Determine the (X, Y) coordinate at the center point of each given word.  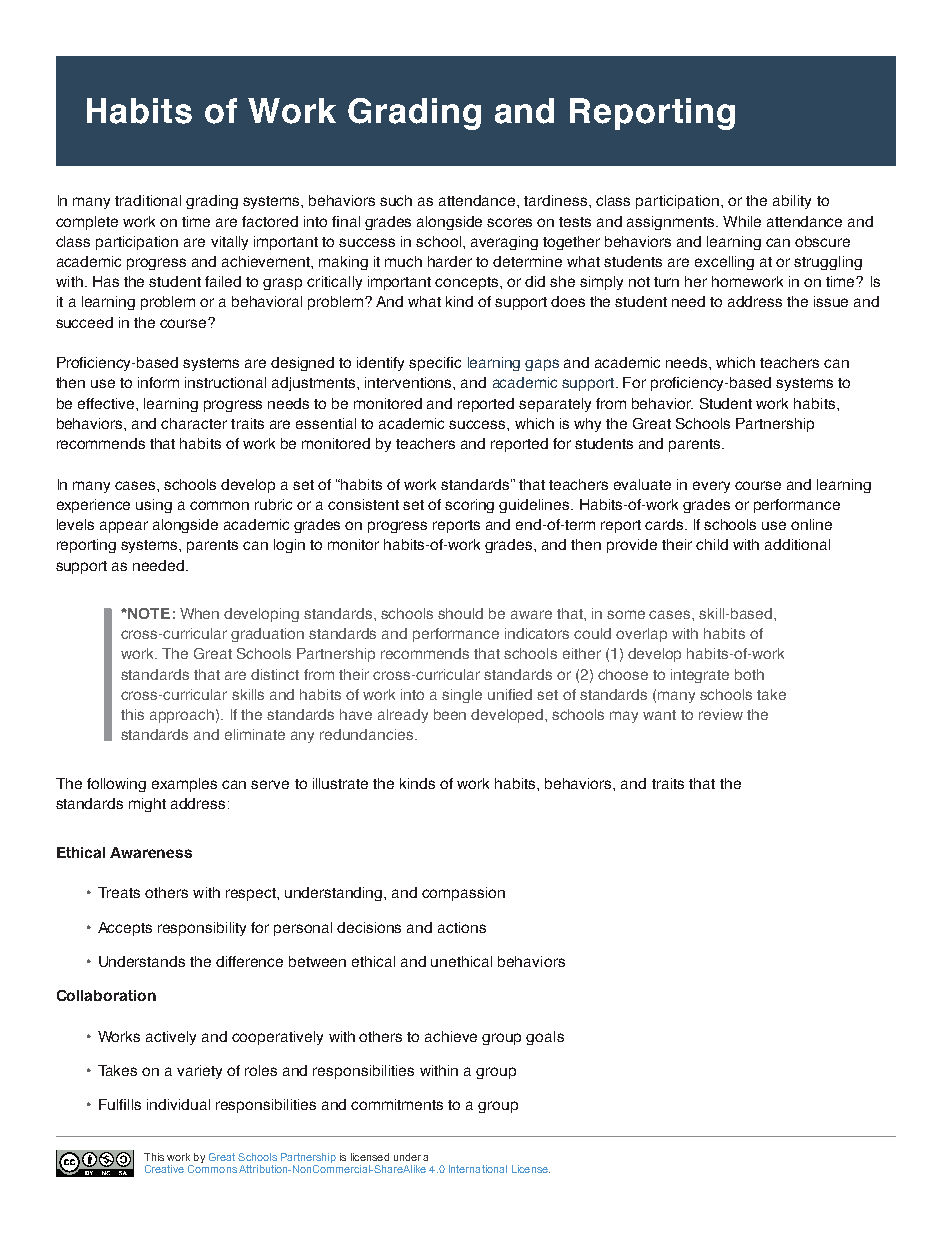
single (462, 696)
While (742, 221)
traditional (148, 200)
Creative (164, 1169)
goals (545, 1038)
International (478, 1169)
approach (182, 716)
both (749, 674)
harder (450, 261)
